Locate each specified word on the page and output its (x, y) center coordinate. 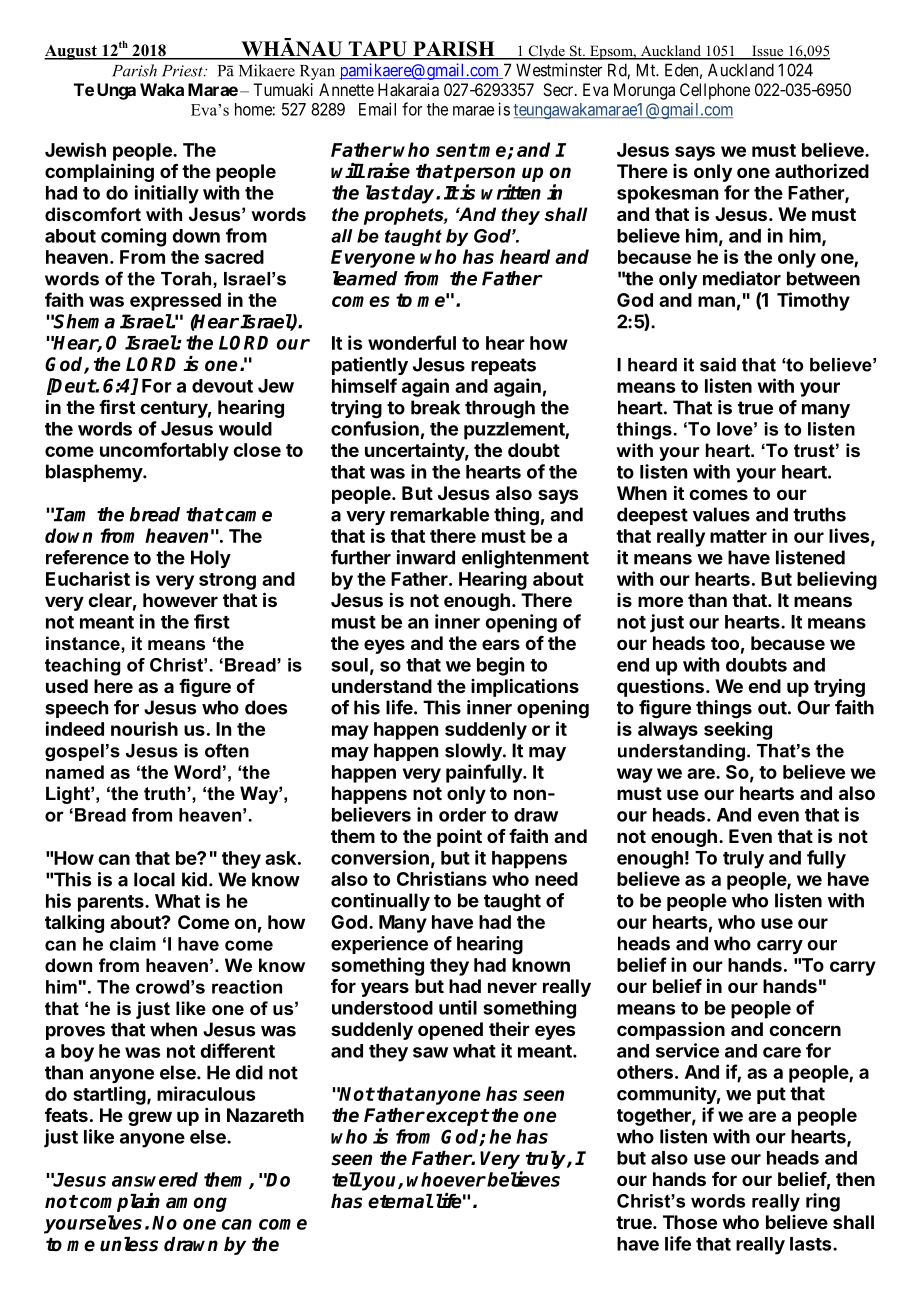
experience (379, 945)
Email (377, 109)
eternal (400, 1201)
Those (690, 1222)
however (180, 600)
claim (132, 944)
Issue (768, 52)
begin (500, 666)
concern (805, 1030)
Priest (183, 71)
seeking (738, 730)
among (196, 1204)
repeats (503, 366)
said (718, 365)
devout (222, 386)
